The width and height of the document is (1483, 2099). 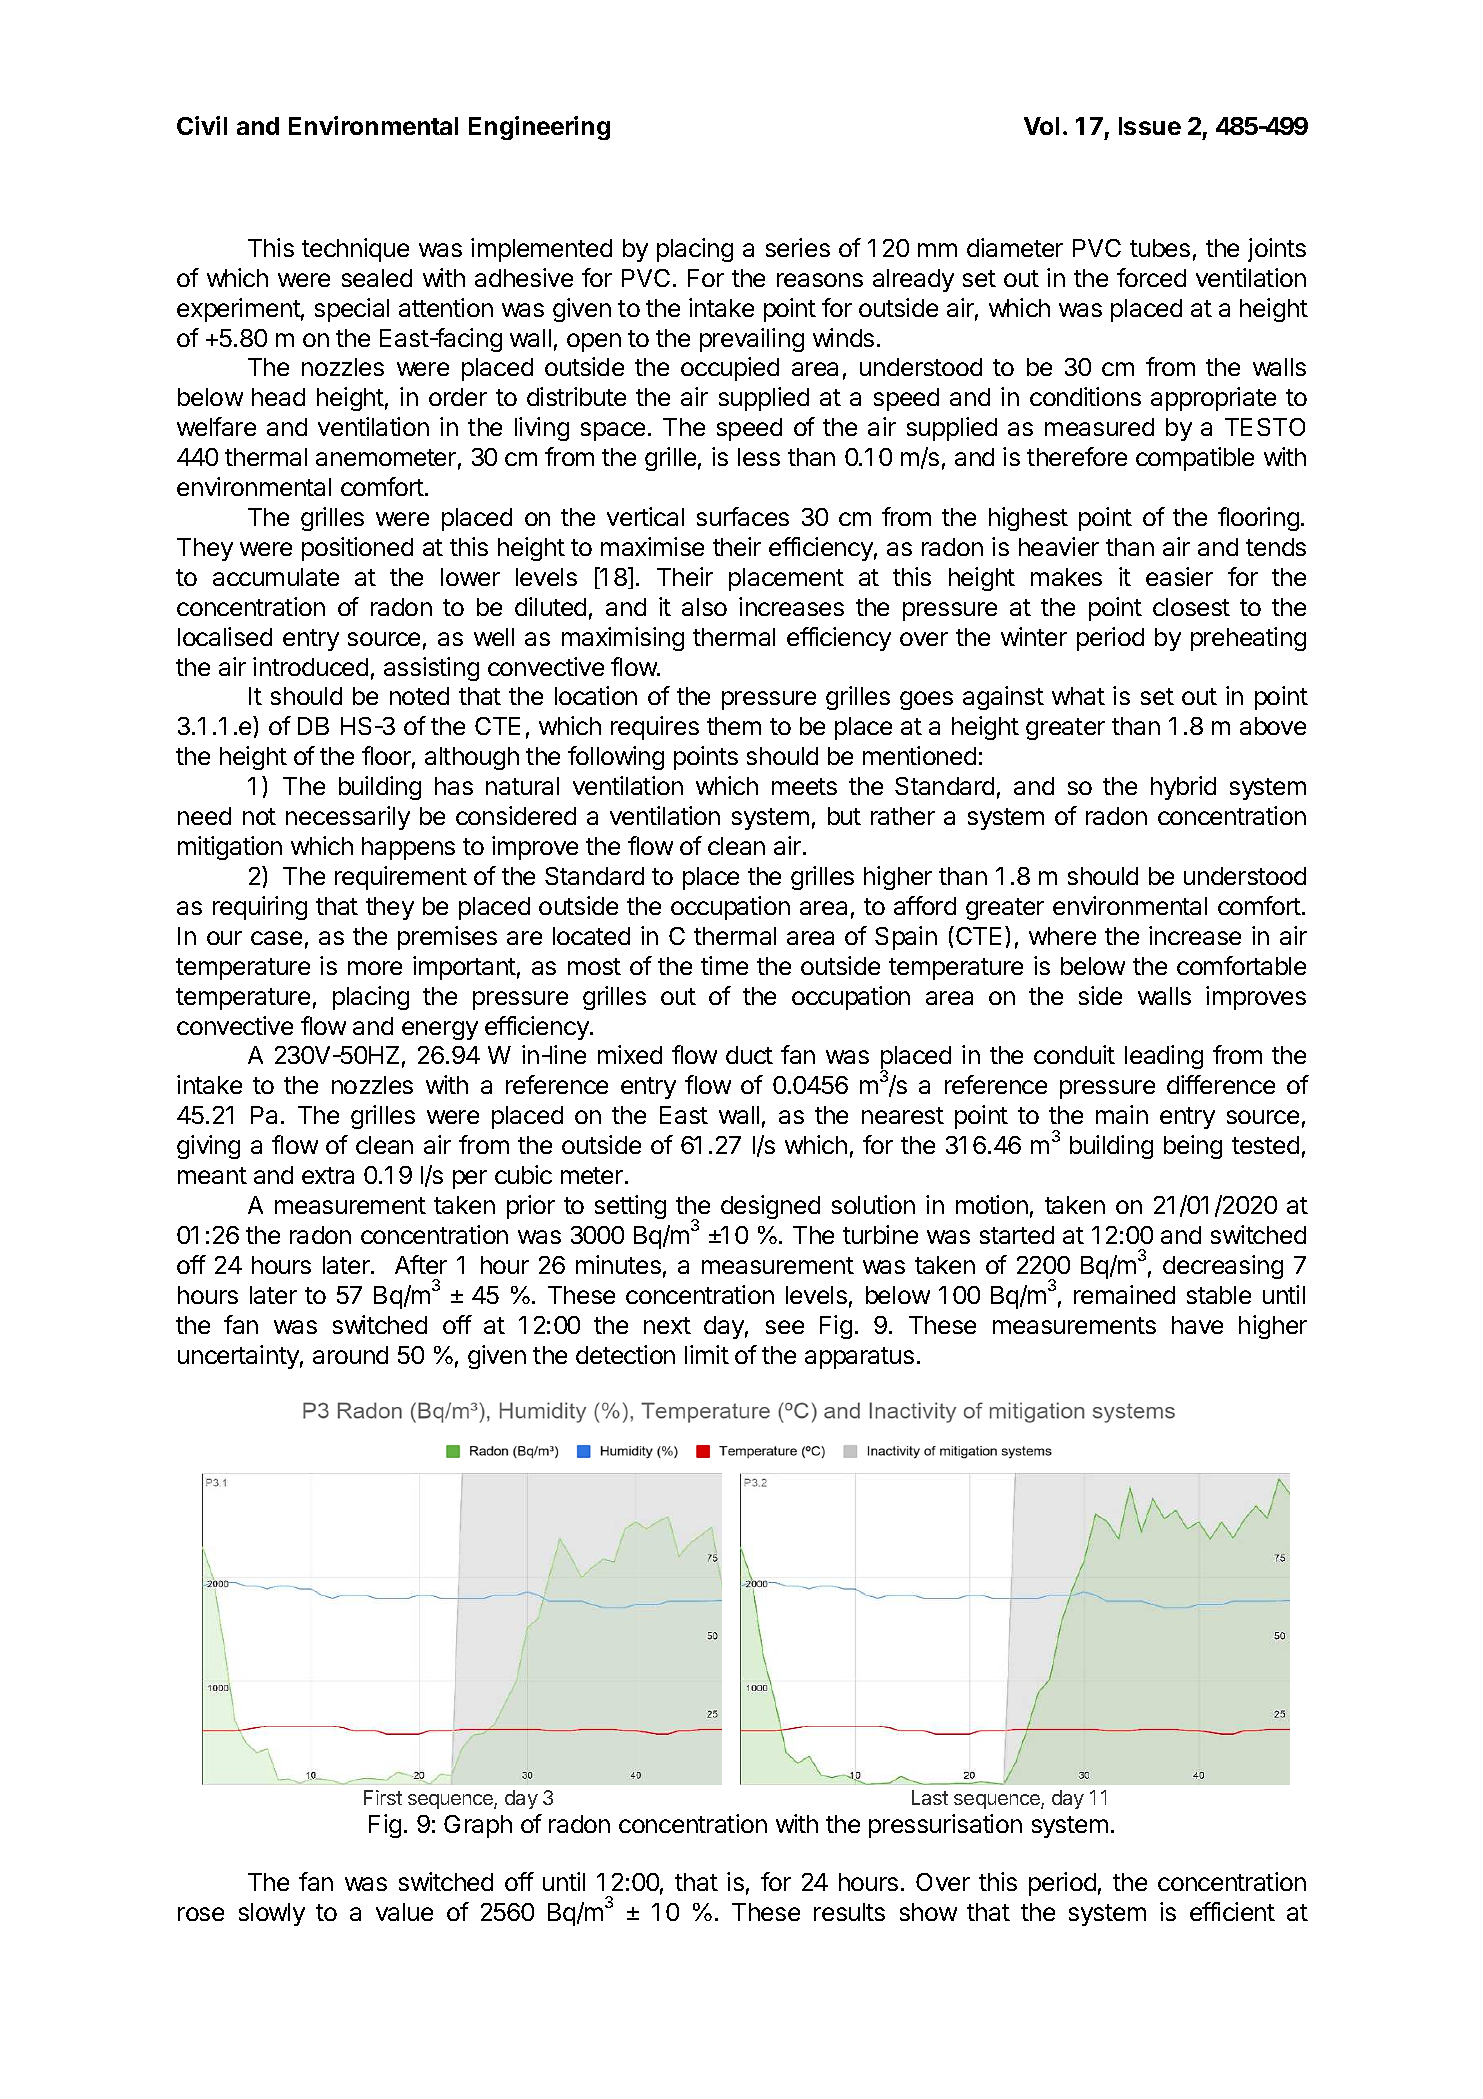 I want to click on Issue, so click(x=1150, y=126).
